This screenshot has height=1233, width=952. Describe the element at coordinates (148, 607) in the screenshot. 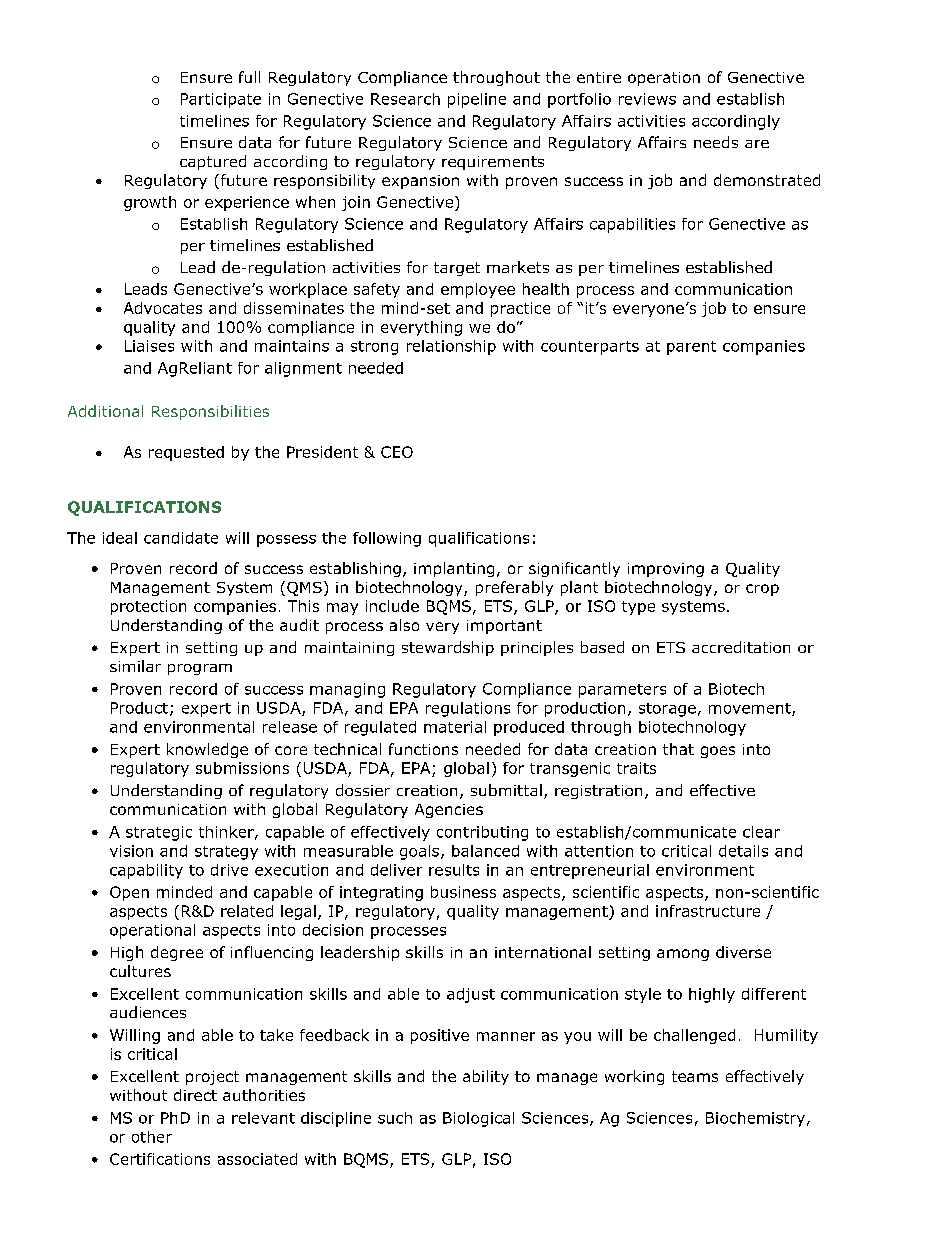

I see `protection` at that location.
